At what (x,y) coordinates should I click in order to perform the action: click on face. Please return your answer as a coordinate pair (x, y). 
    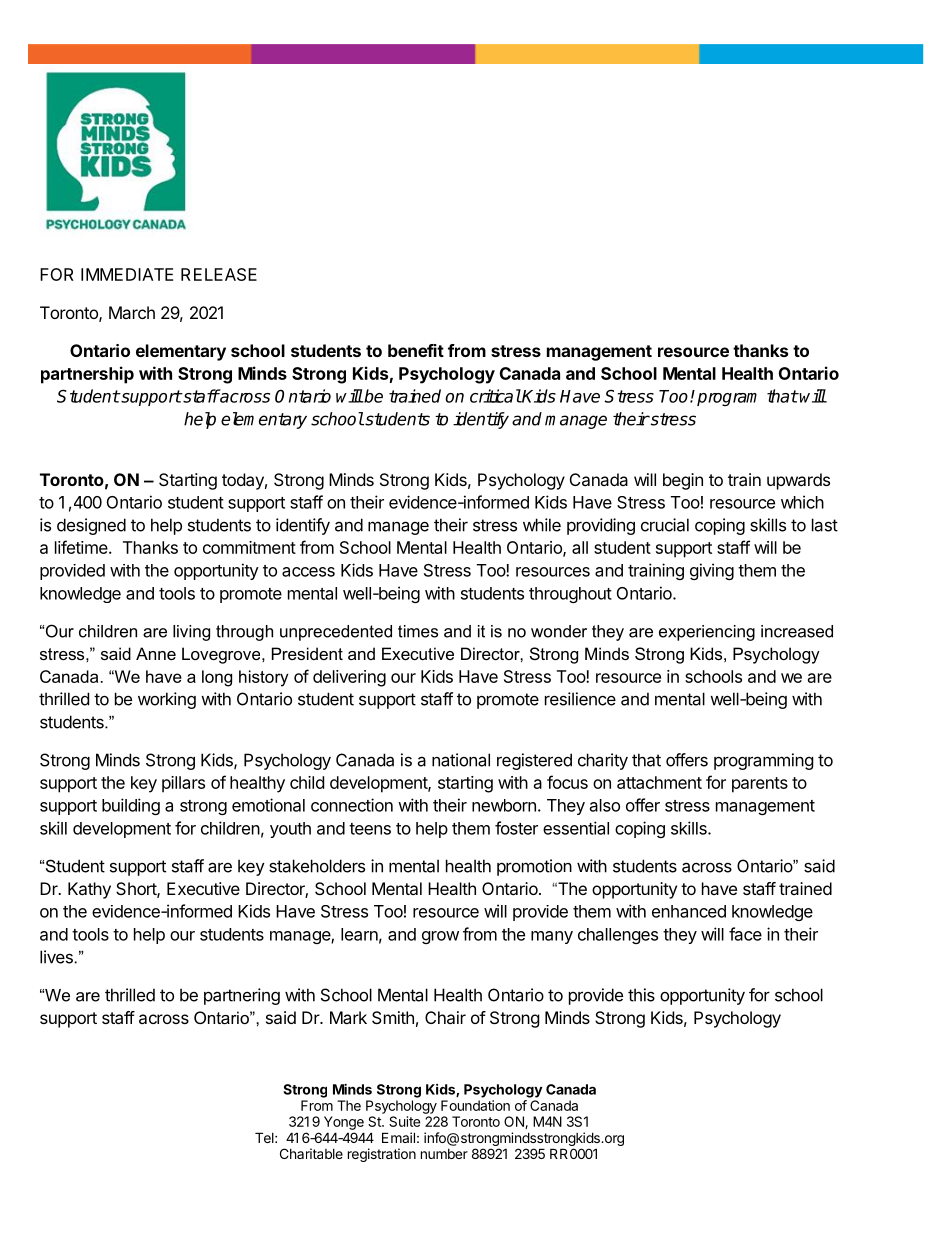
    Looking at the image, I should click on (745, 934).
